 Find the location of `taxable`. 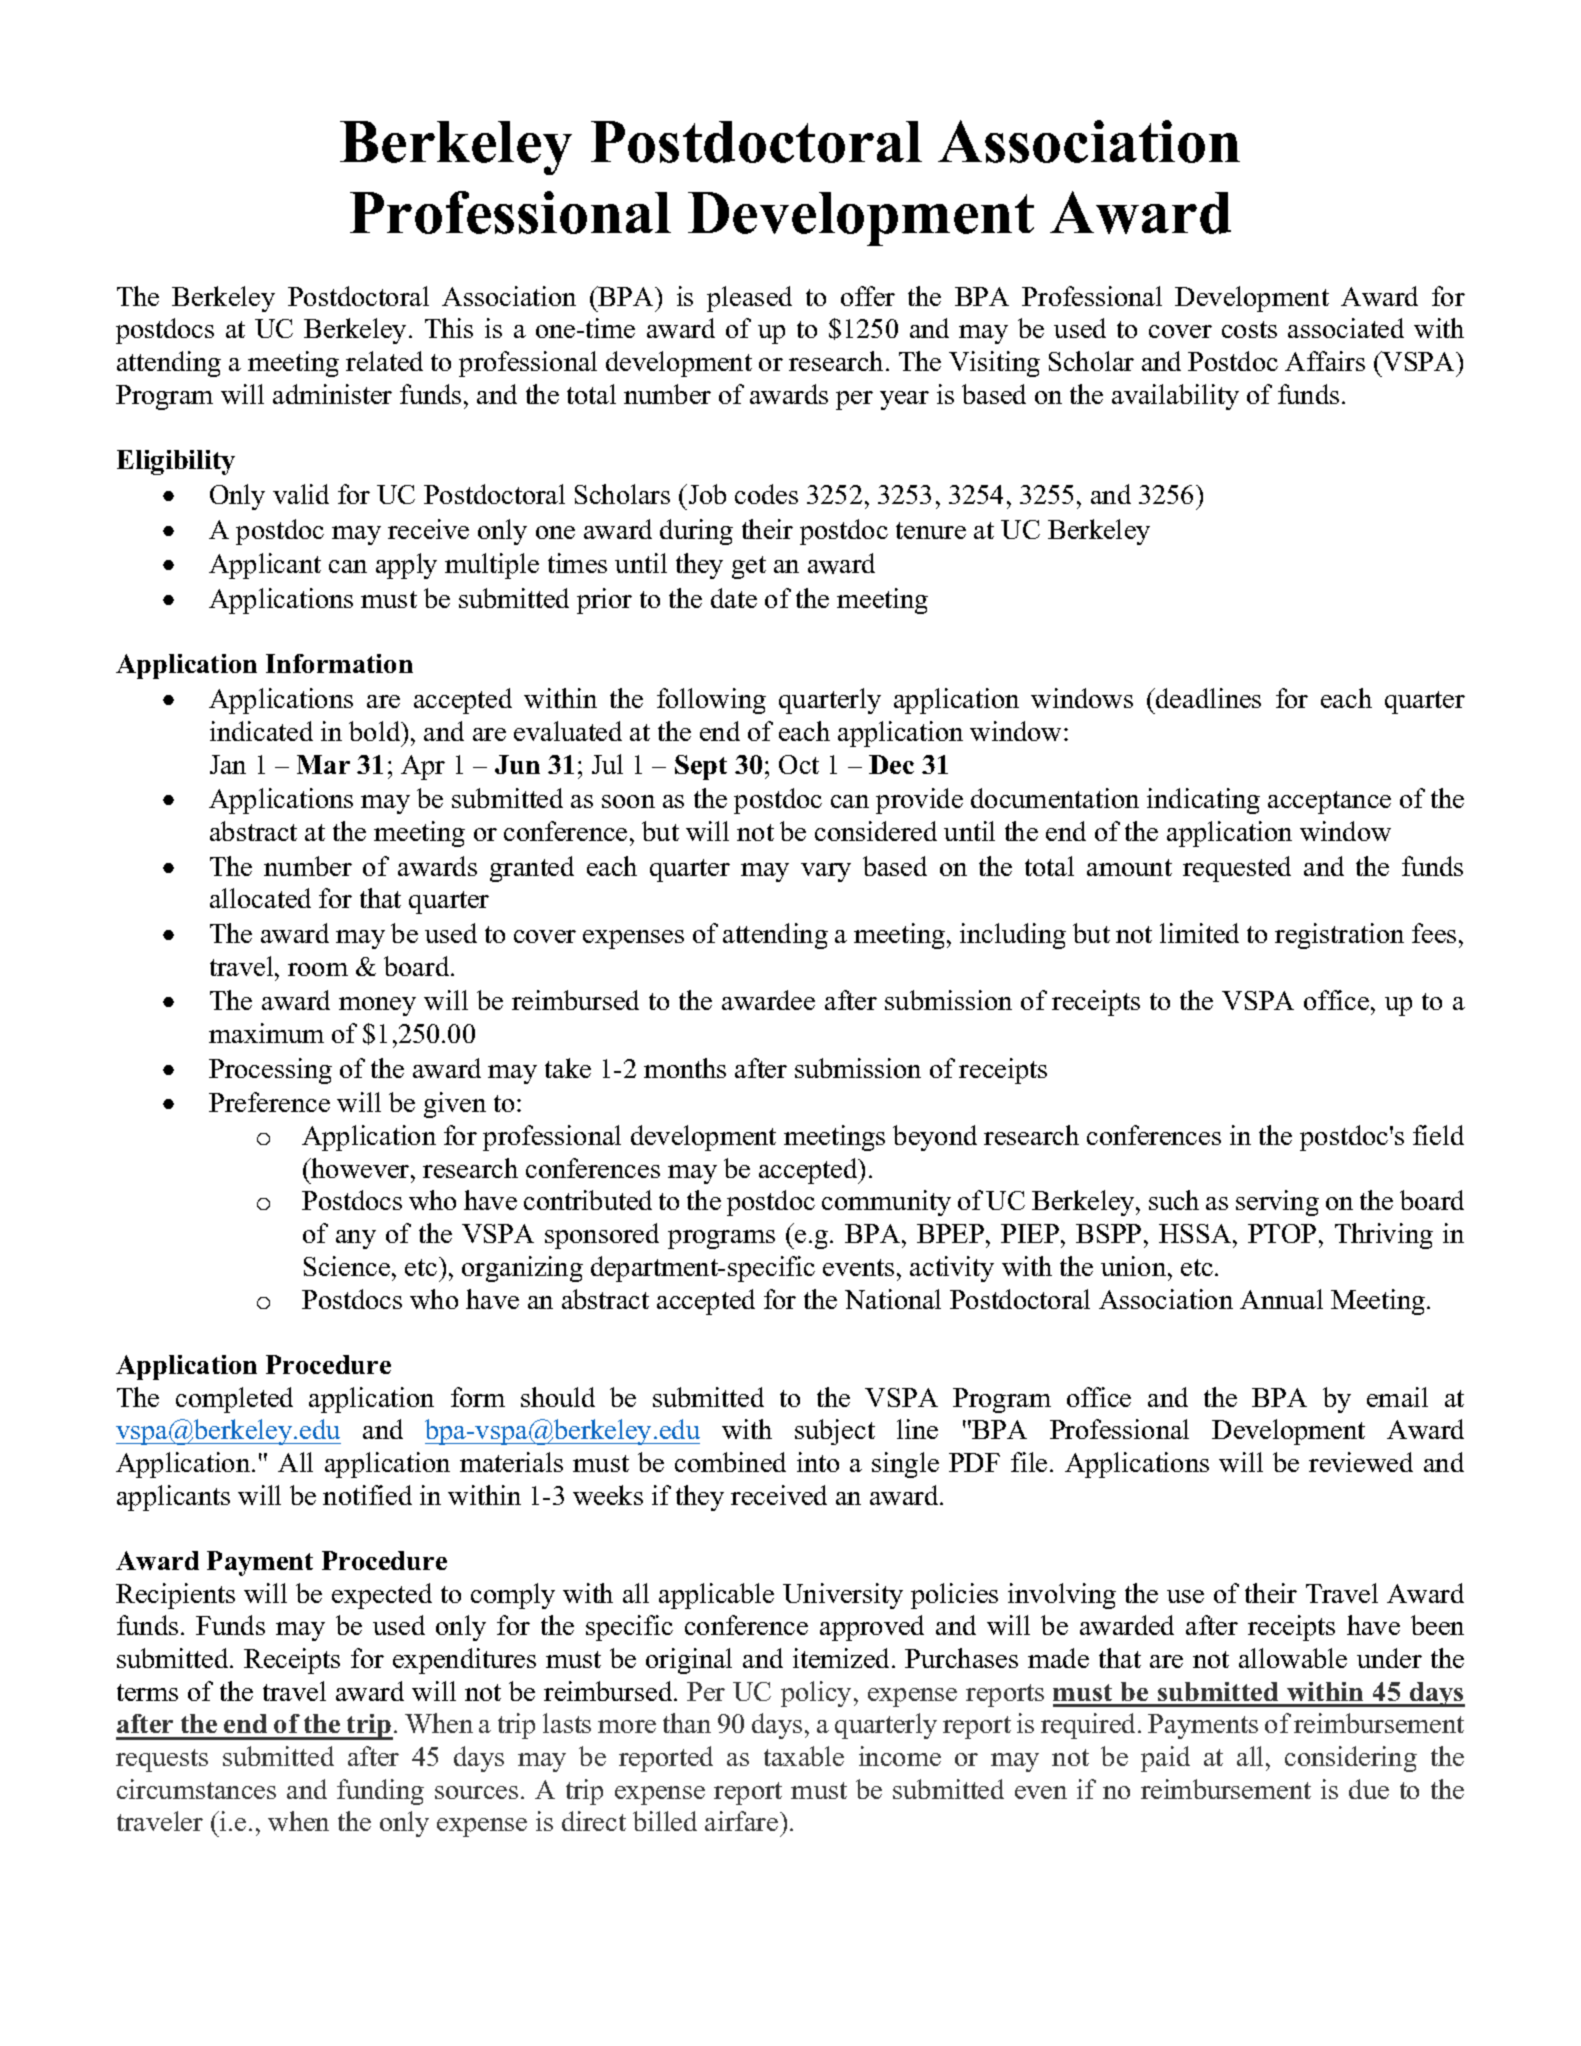

taxable is located at coordinates (804, 1756).
